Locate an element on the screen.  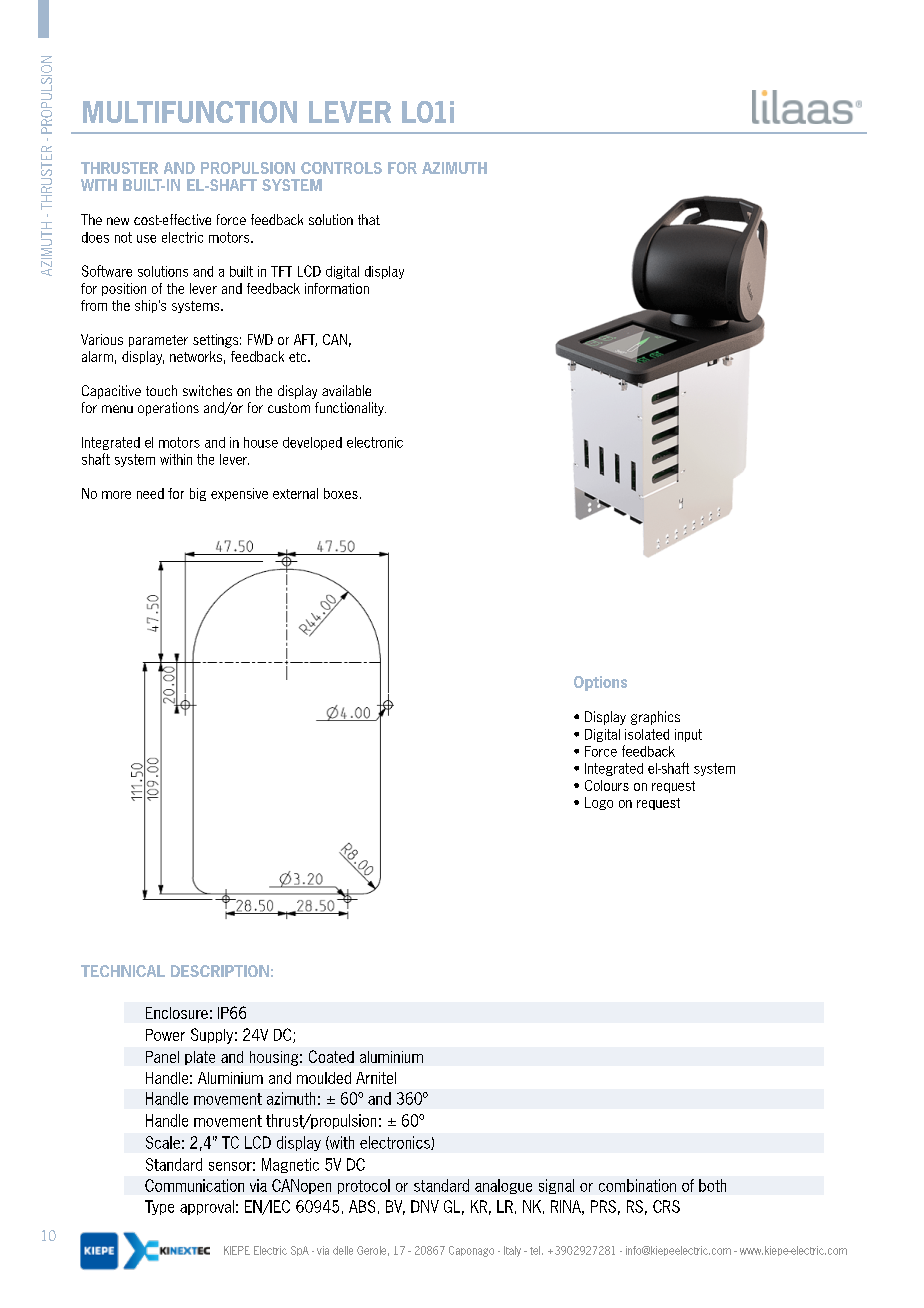
Type is located at coordinates (159, 1207).
